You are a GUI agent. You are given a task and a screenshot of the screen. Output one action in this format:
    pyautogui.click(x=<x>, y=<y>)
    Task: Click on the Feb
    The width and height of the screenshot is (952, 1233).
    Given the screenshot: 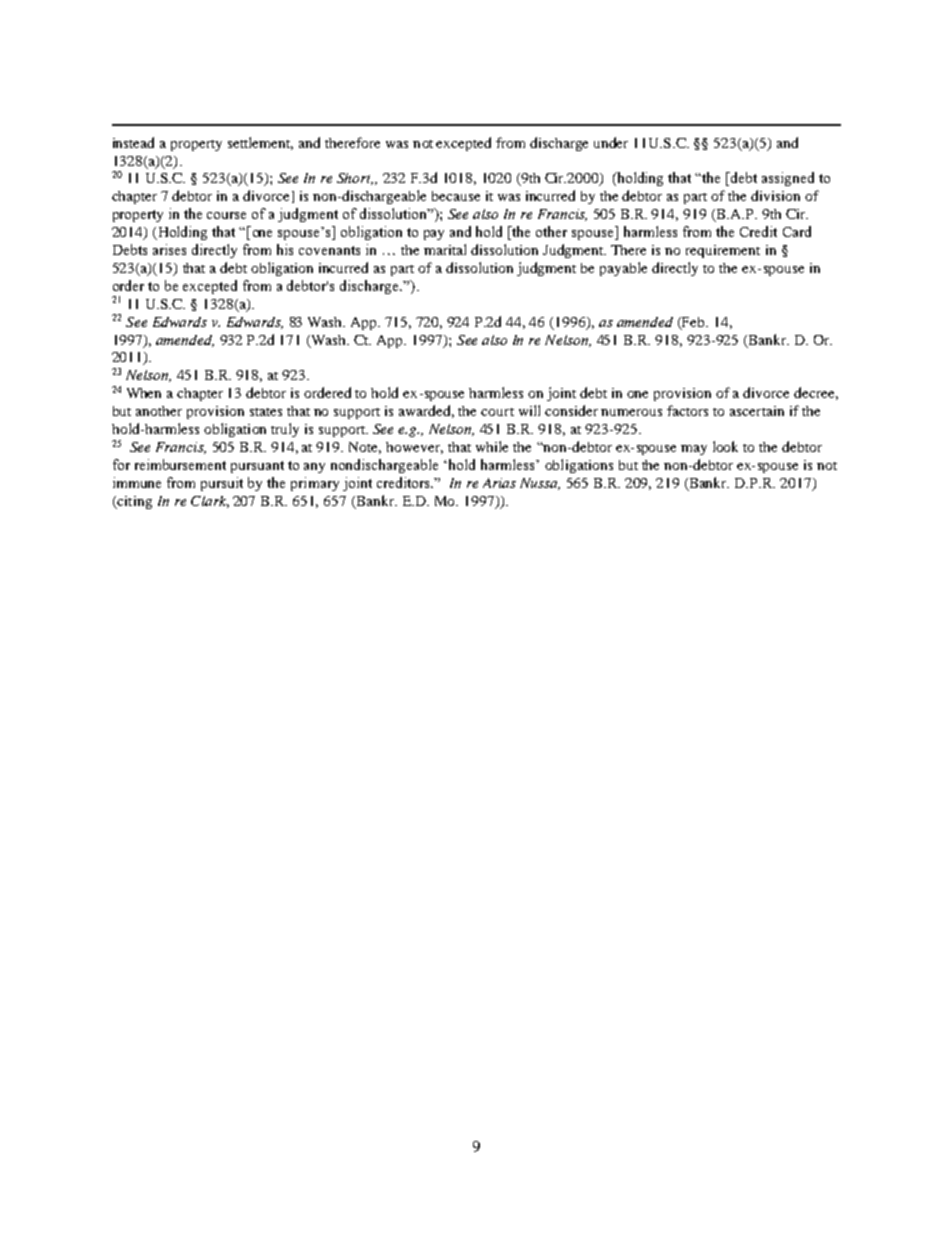 What is the action you would take?
    pyautogui.click(x=693, y=323)
